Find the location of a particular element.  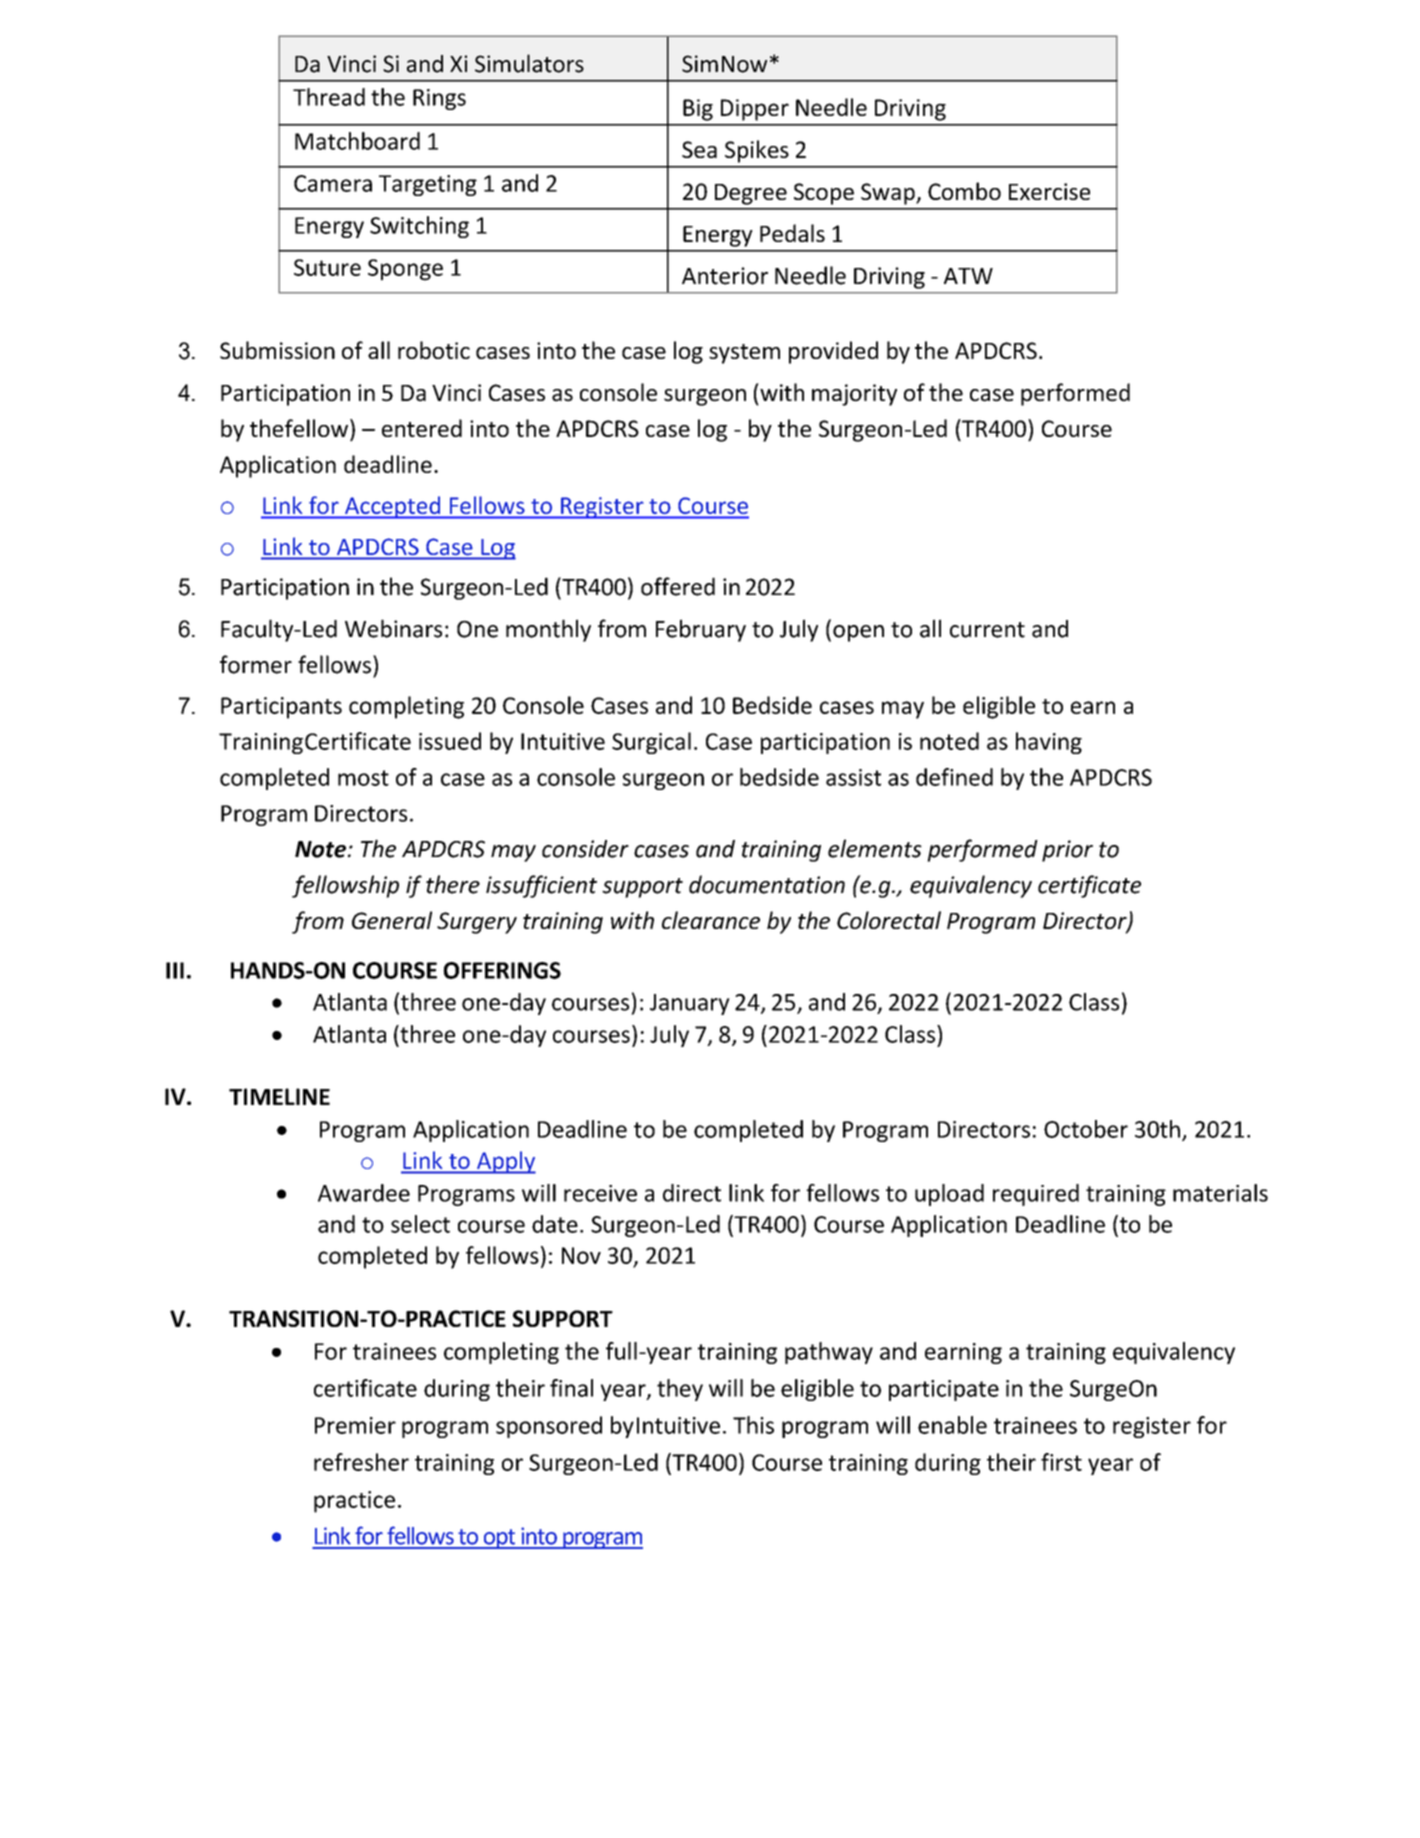

Surgical is located at coordinates (651, 743).
